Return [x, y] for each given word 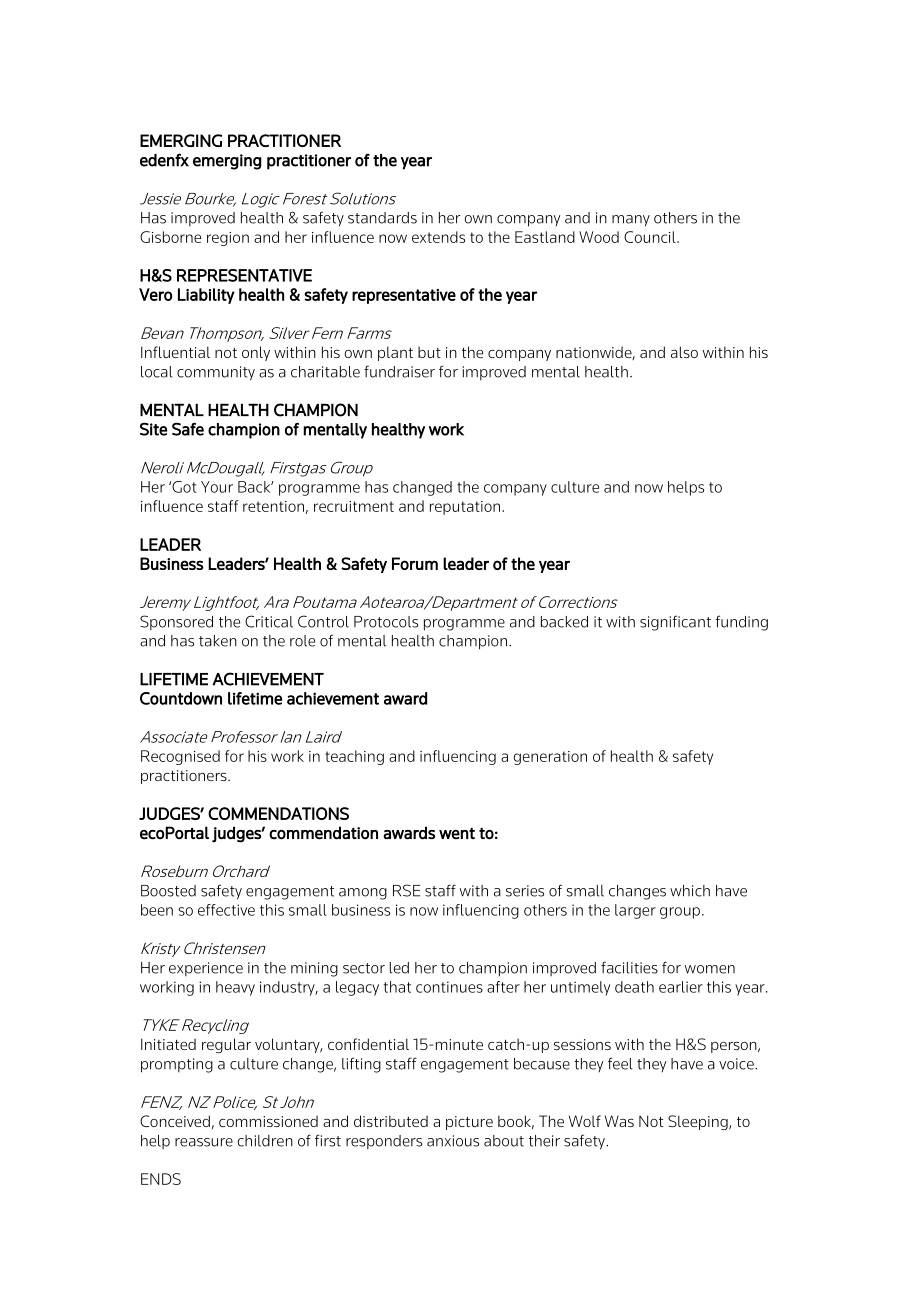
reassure [204, 1142]
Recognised [180, 757]
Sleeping [699, 1122]
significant [675, 623]
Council [651, 237]
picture [469, 1123]
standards [382, 218]
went [457, 833]
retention [273, 506]
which [690, 891]
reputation [466, 508]
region [228, 239]
